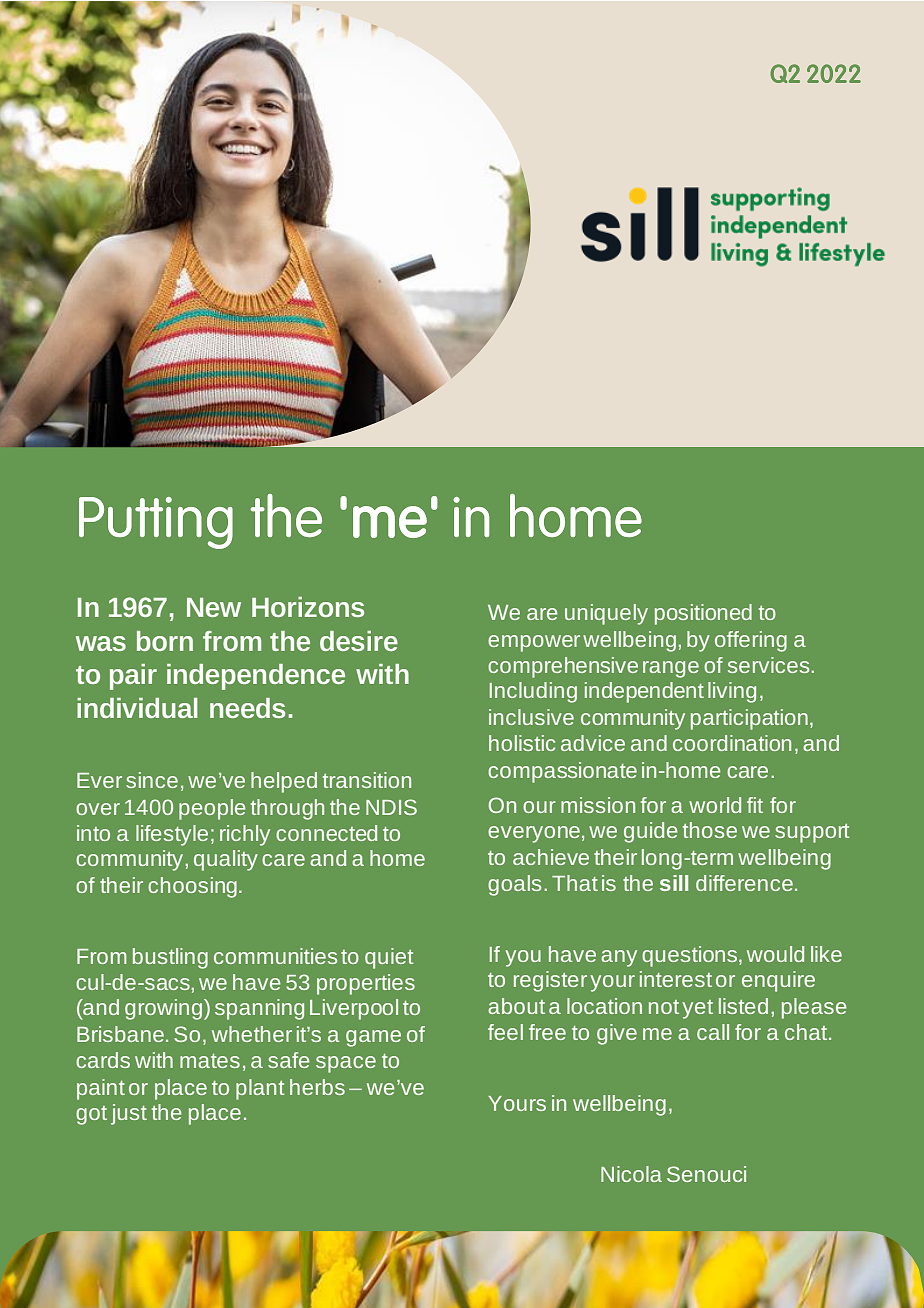 This screenshot has width=924, height=1308. I want to click on quiet, so click(389, 958).
